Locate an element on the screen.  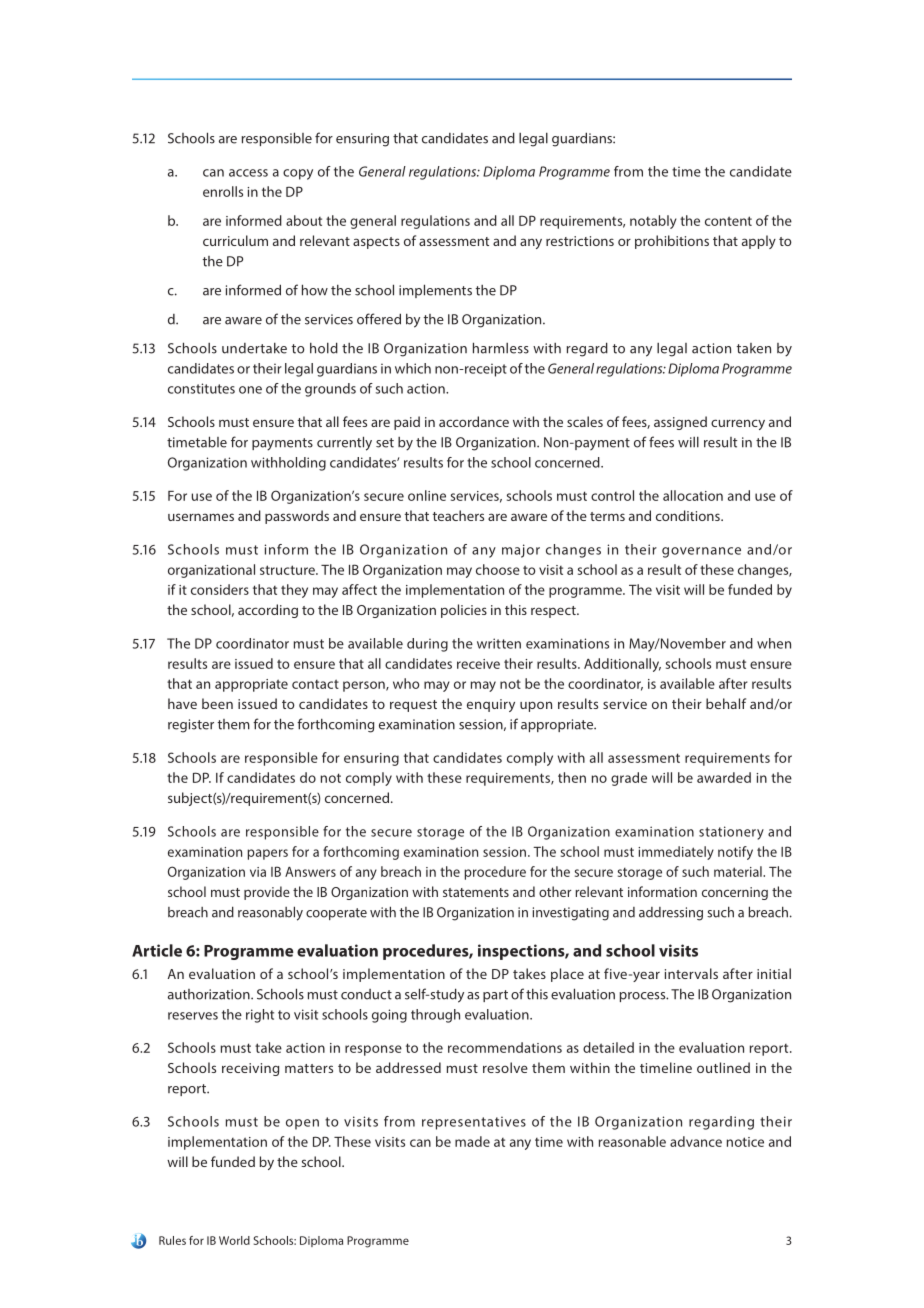
immediately is located at coordinates (676, 853).
